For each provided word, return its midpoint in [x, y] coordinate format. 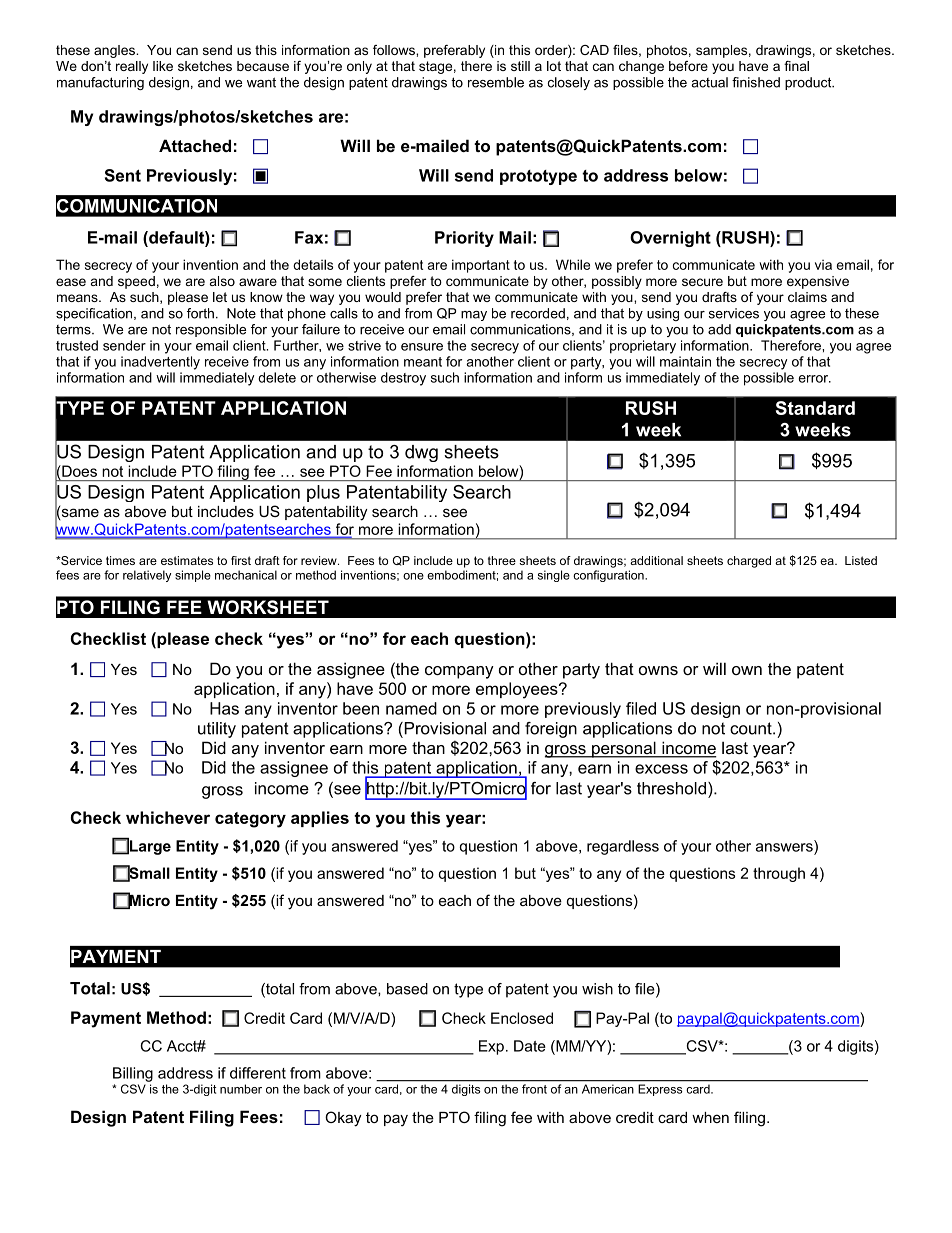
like [163, 66]
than [428, 747]
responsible [211, 330]
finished [756, 82]
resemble [496, 82]
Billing [133, 1074]
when [710, 1117]
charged [749, 562]
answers [784, 847]
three [502, 560]
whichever [168, 817]
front [534, 1089]
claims [807, 297]
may [474, 316]
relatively [147, 576]
